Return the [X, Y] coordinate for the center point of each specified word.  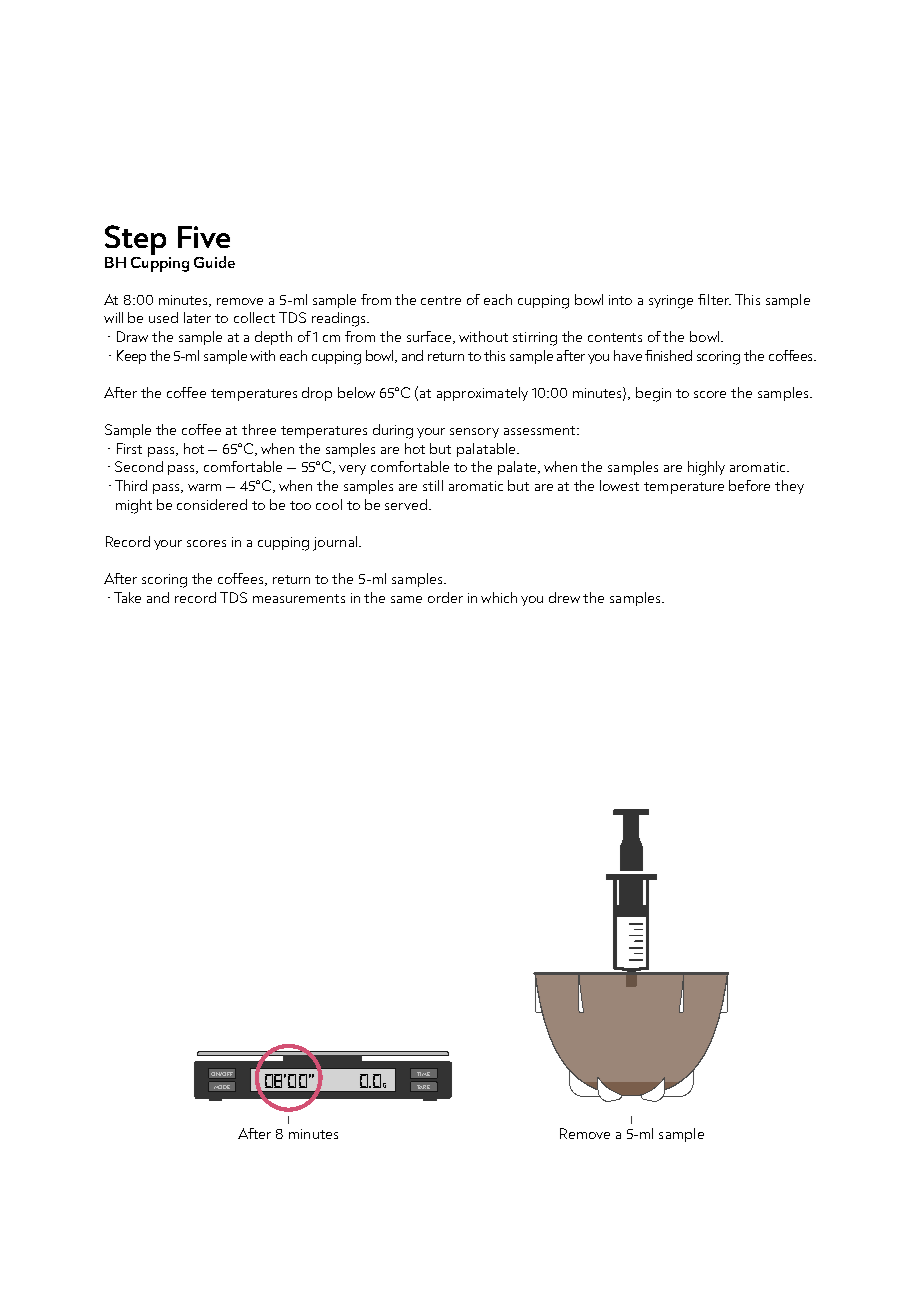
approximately [482, 394]
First [129, 448]
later [197, 317]
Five [204, 237]
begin [653, 394]
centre [441, 300]
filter [714, 299]
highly [706, 468]
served [407, 504]
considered [212, 504]
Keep [131, 357]
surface [430, 337]
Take [127, 597]
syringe [671, 302]
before [749, 485]
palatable [487, 450]
